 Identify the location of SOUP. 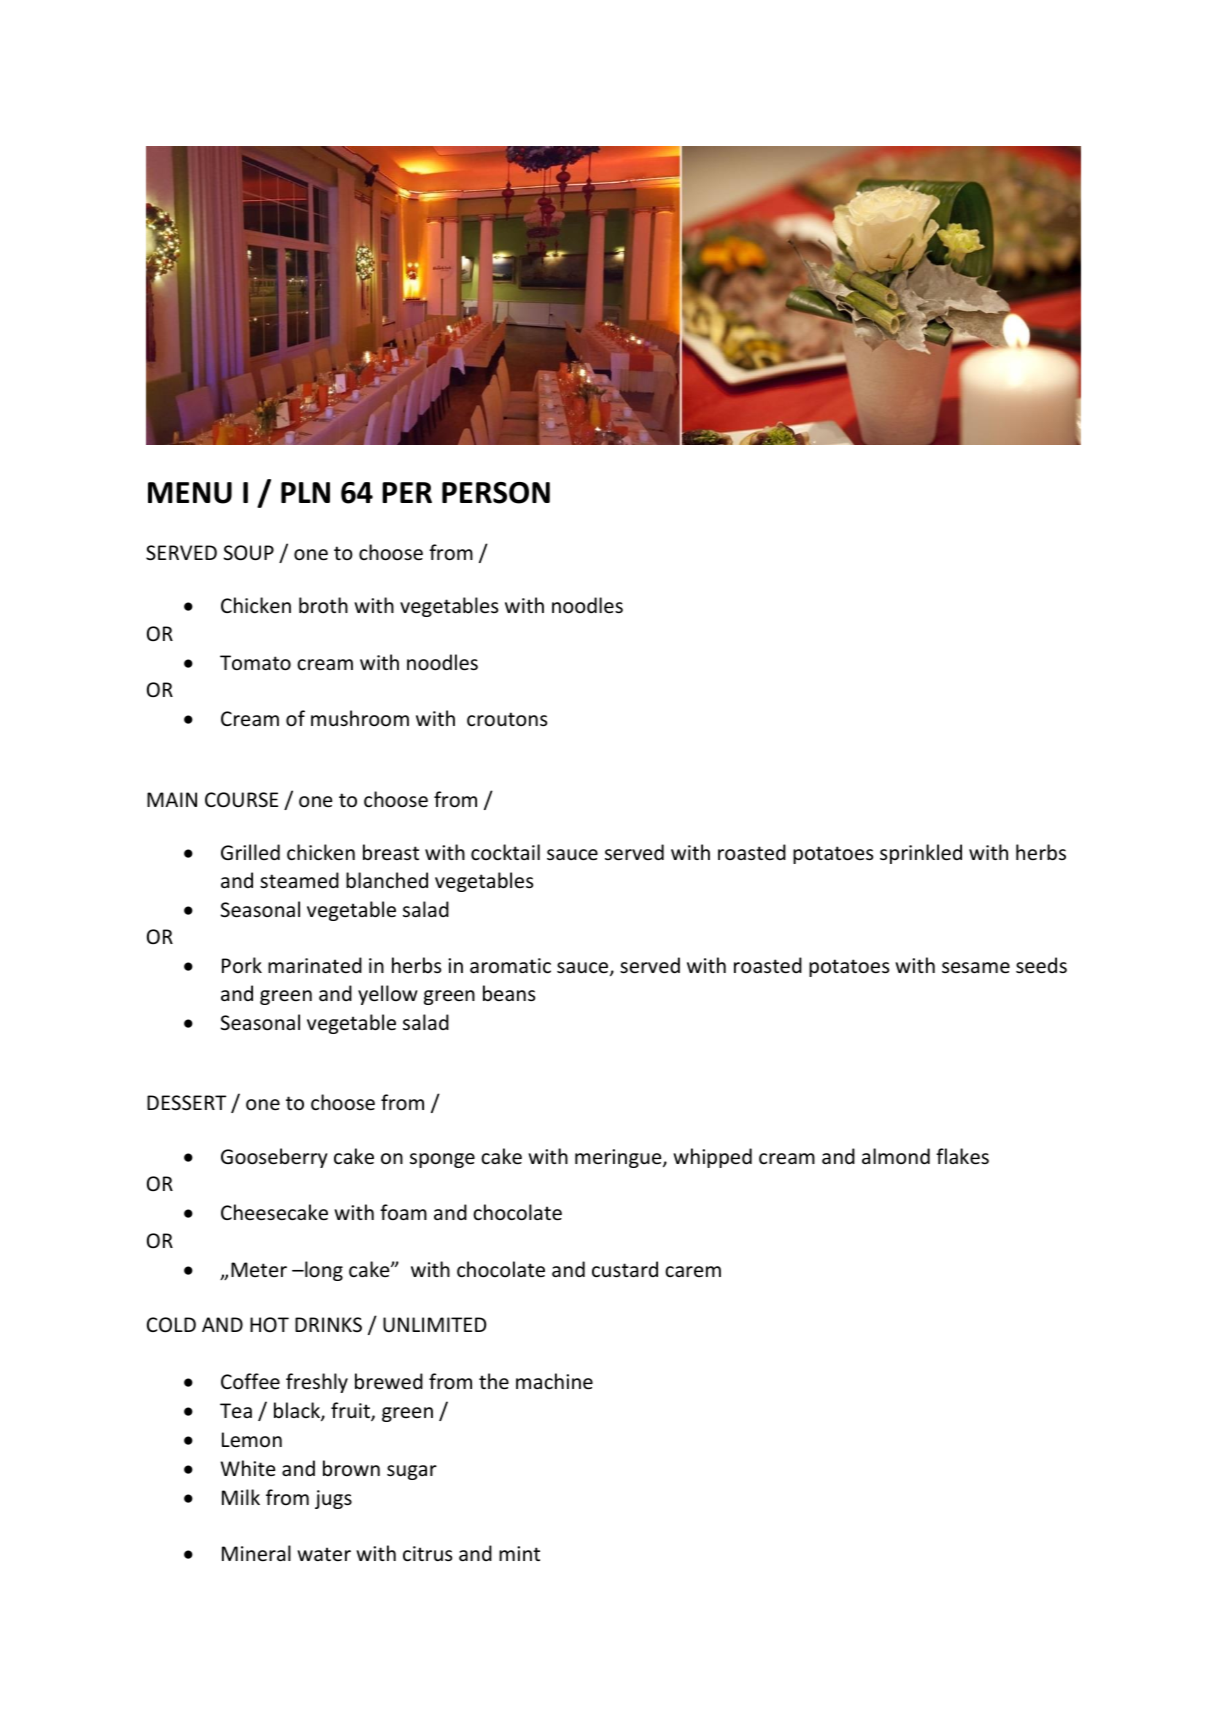
(249, 553).
